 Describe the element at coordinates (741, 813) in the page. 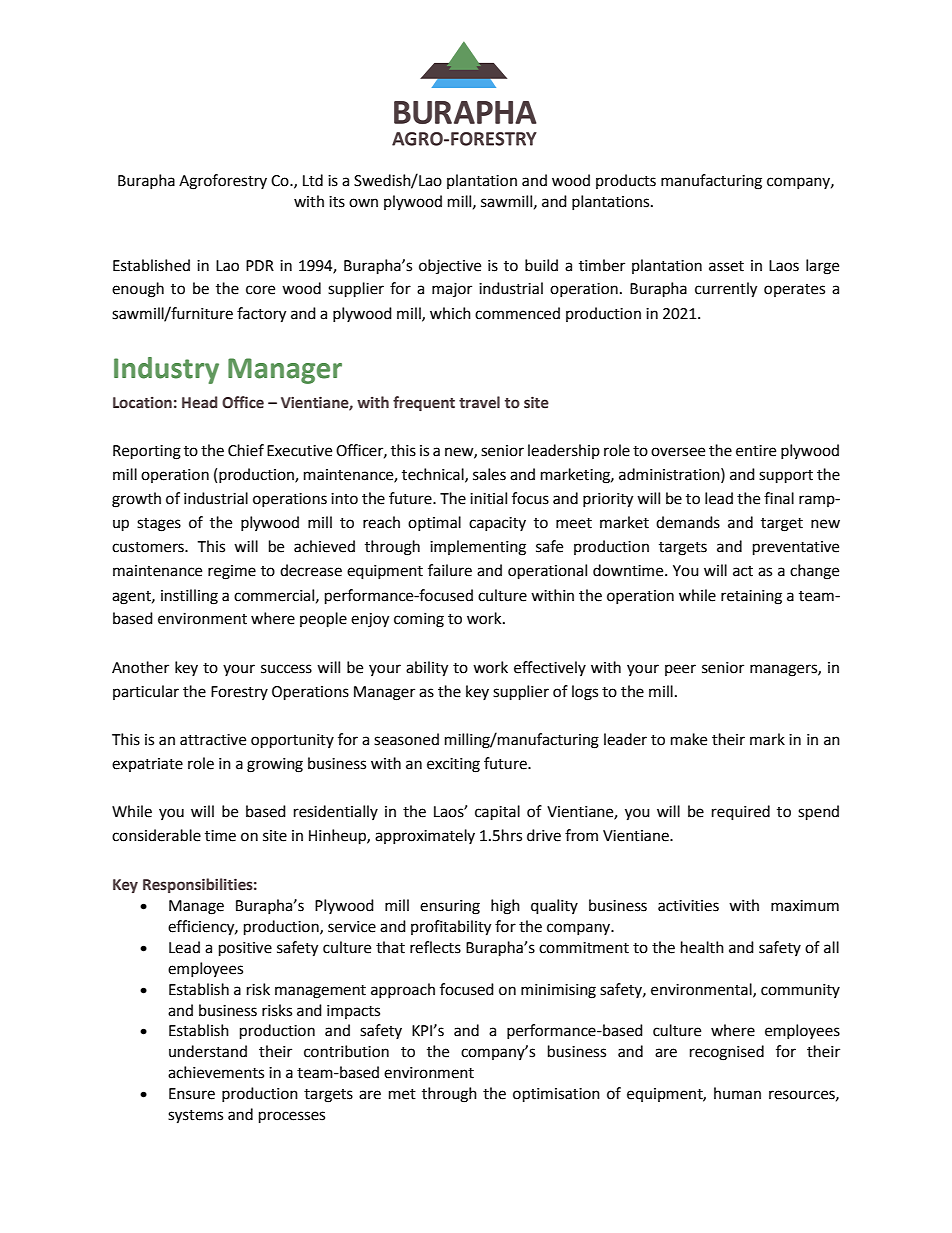

I see `required` at that location.
